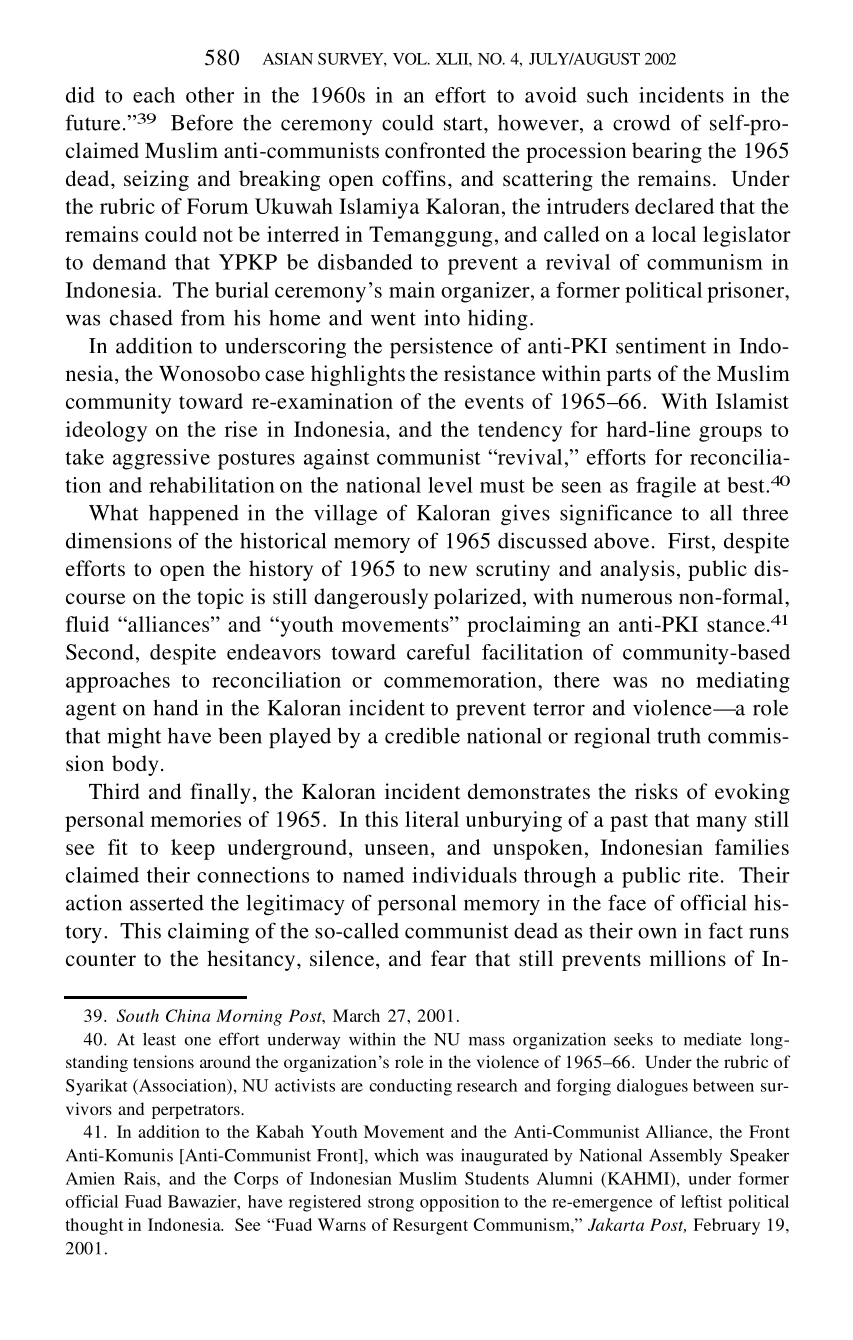  I want to click on VOL, so click(411, 59).
